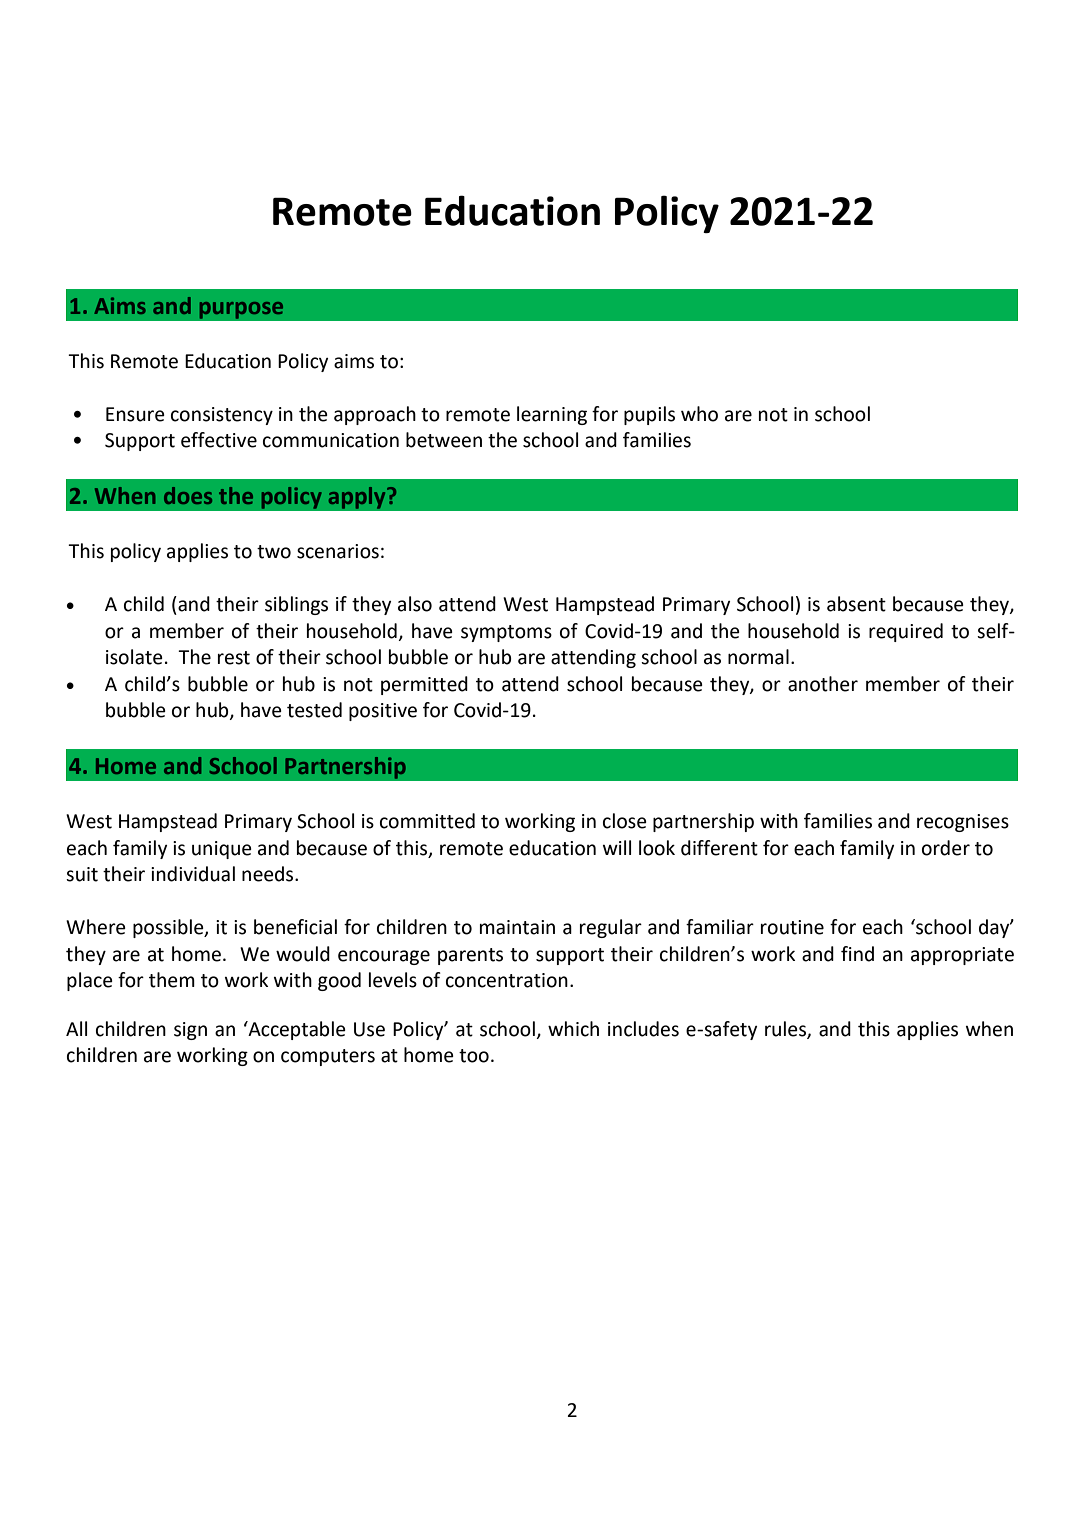 This screenshot has width=1079, height=1525. What do you see at coordinates (383, 712) in the screenshot?
I see `positive` at bounding box center [383, 712].
